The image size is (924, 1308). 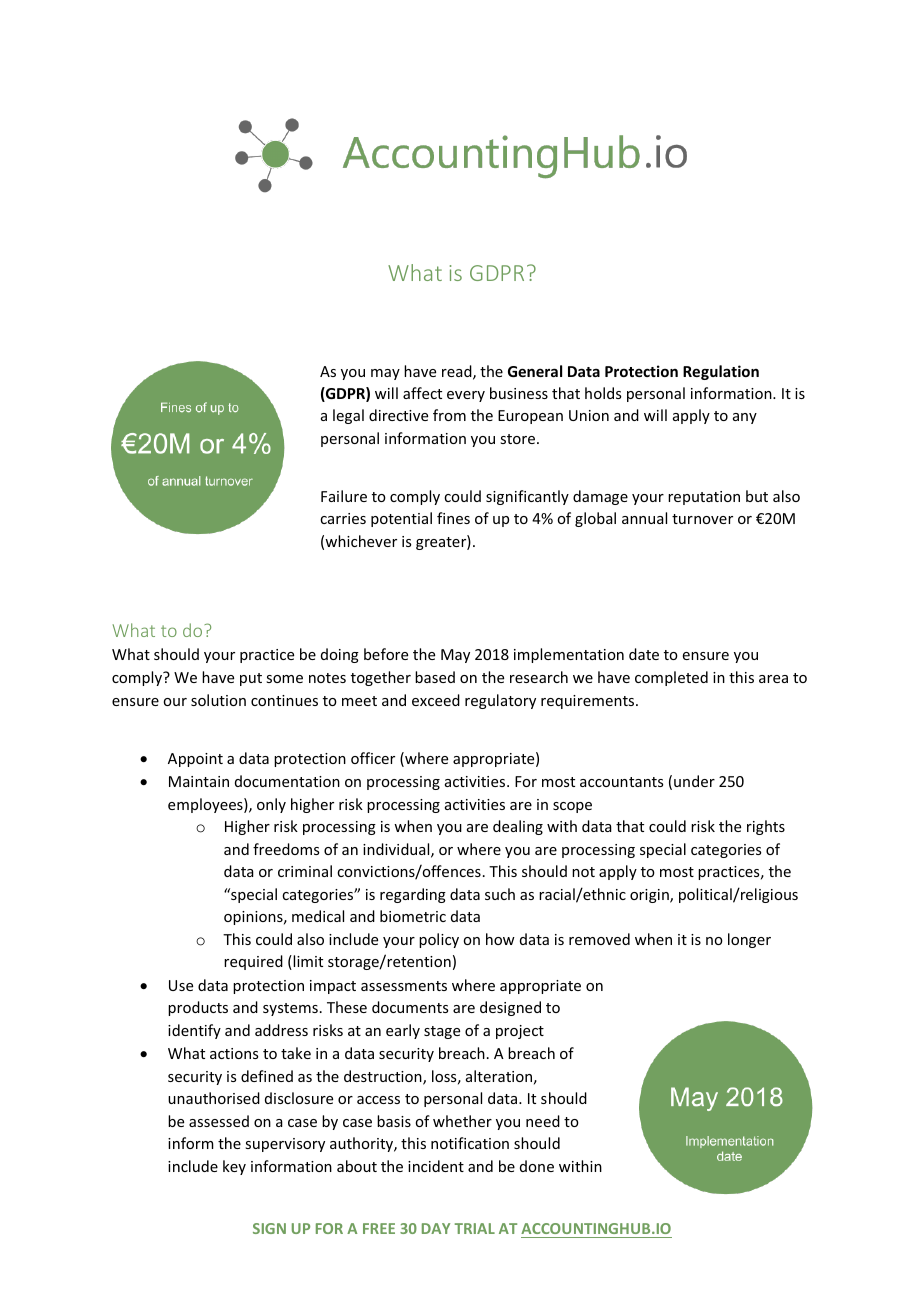 What do you see at coordinates (721, 372) in the screenshot?
I see `Regulation` at bounding box center [721, 372].
